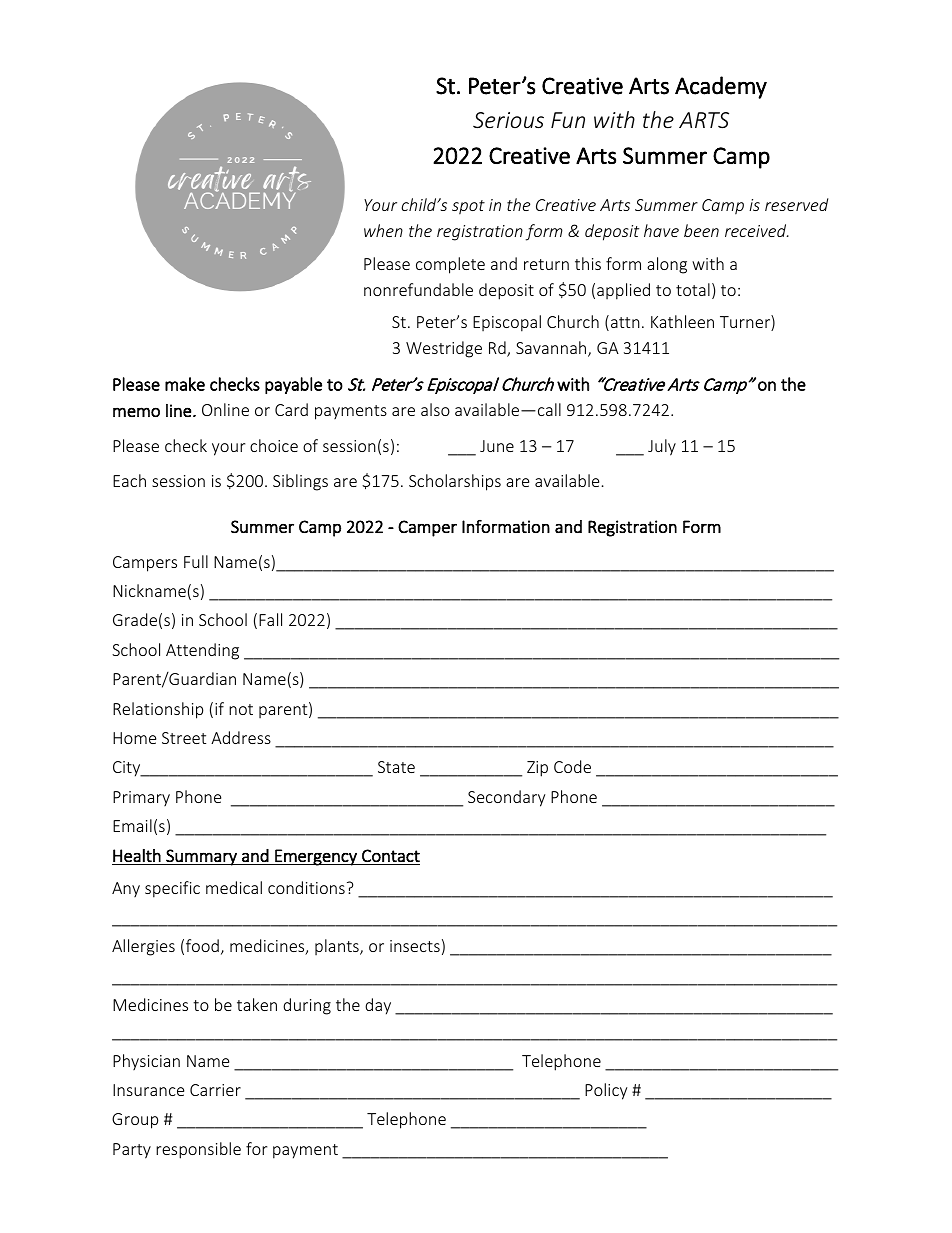 This screenshot has width=952, height=1233. Describe the element at coordinates (721, 87) in the screenshot. I see `Academy` at that location.
